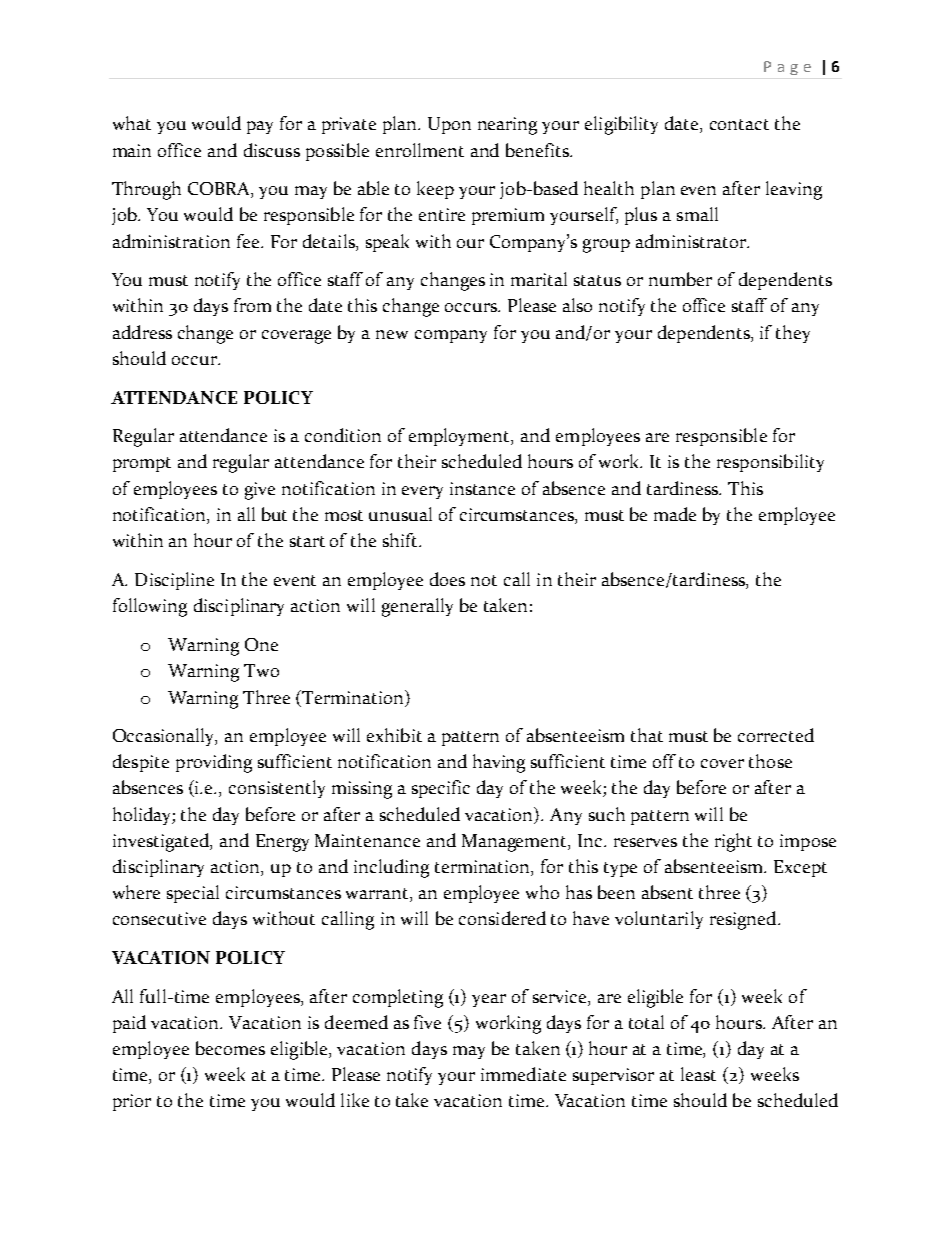 The height and width of the page is (1233, 952). What do you see at coordinates (214, 763) in the page?
I see `providing` at bounding box center [214, 763].
